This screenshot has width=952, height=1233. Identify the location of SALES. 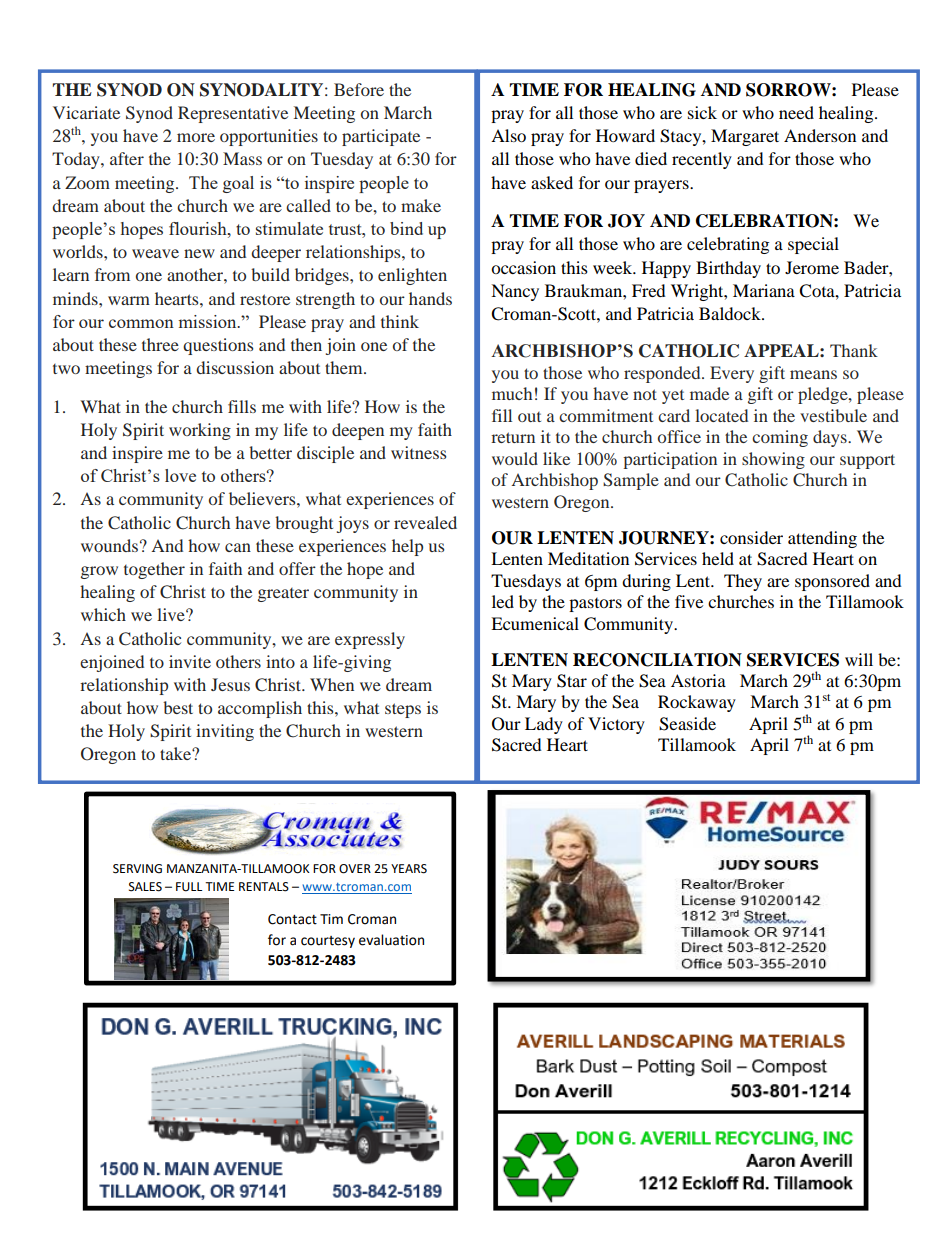
(145, 887).
